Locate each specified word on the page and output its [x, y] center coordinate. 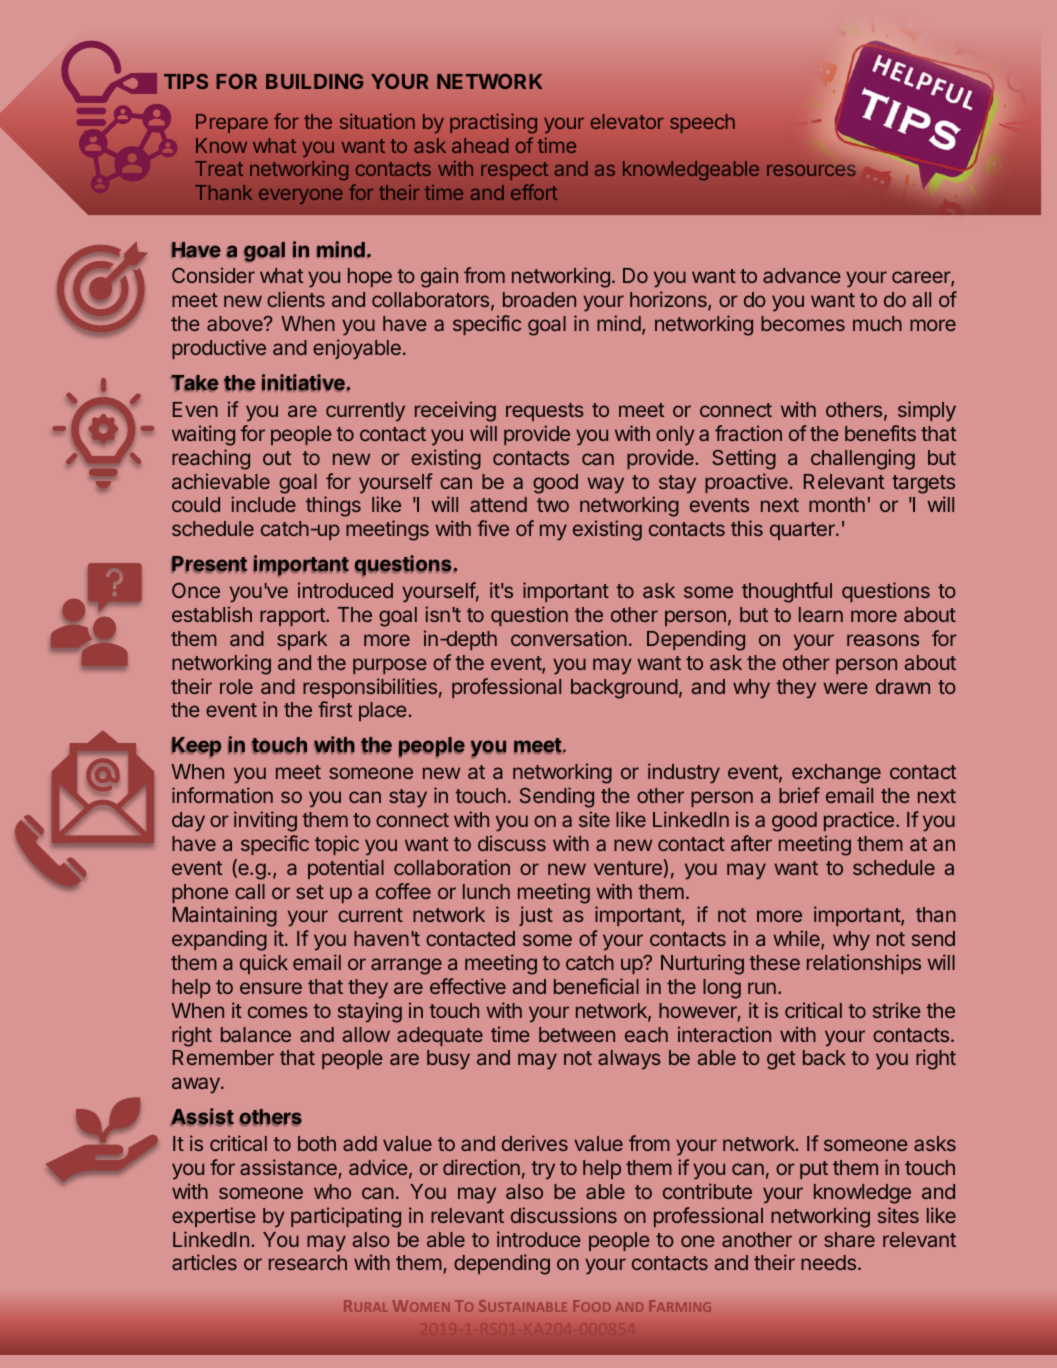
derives [535, 1143]
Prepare [232, 123]
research [308, 1262]
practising [493, 123]
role [236, 686]
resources [811, 170]
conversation [569, 638]
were [845, 688]
